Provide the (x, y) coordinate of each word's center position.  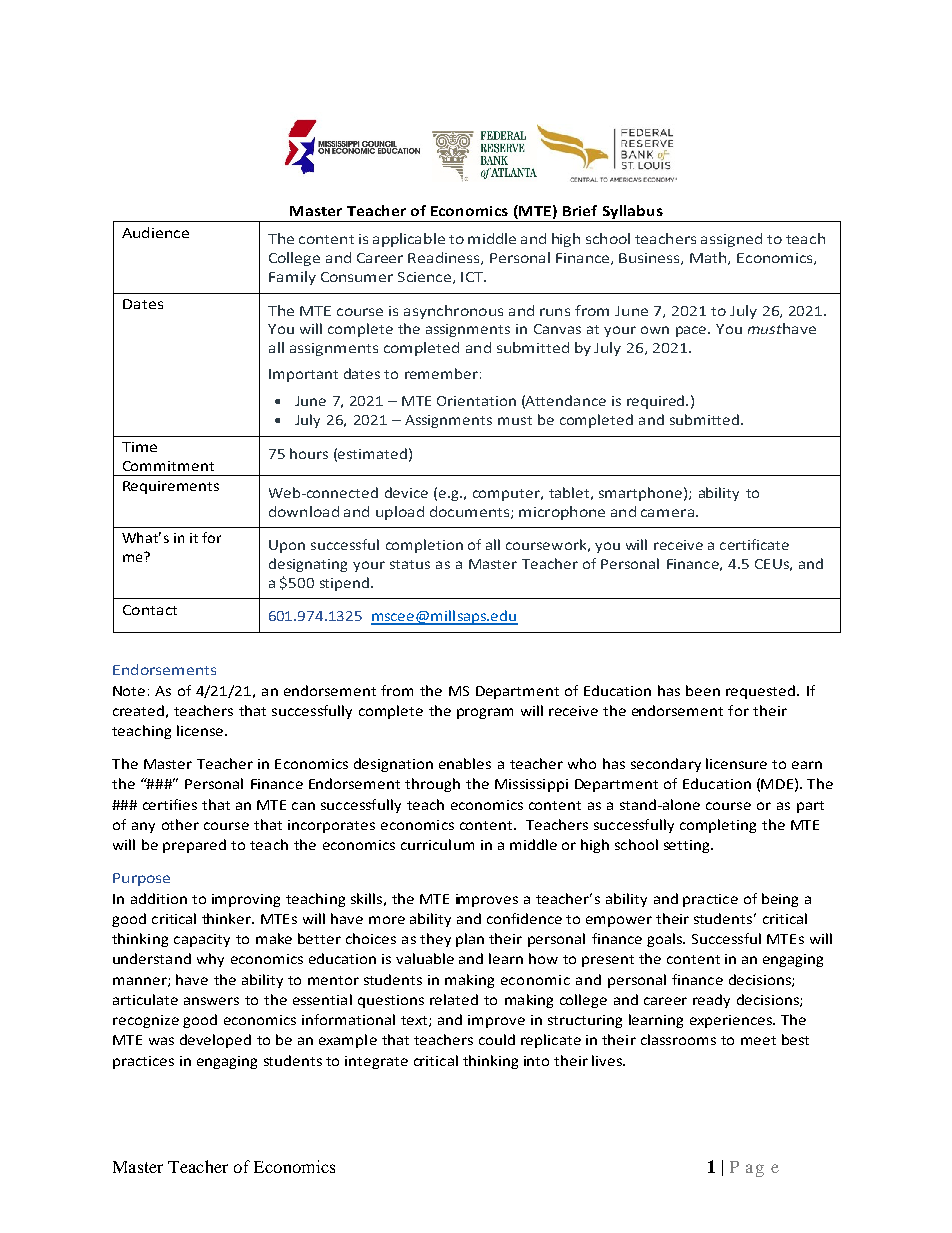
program (485, 713)
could (497, 1039)
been (703, 690)
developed (215, 1041)
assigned (731, 240)
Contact (150, 610)
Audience (155, 232)
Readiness (445, 258)
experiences (732, 1021)
